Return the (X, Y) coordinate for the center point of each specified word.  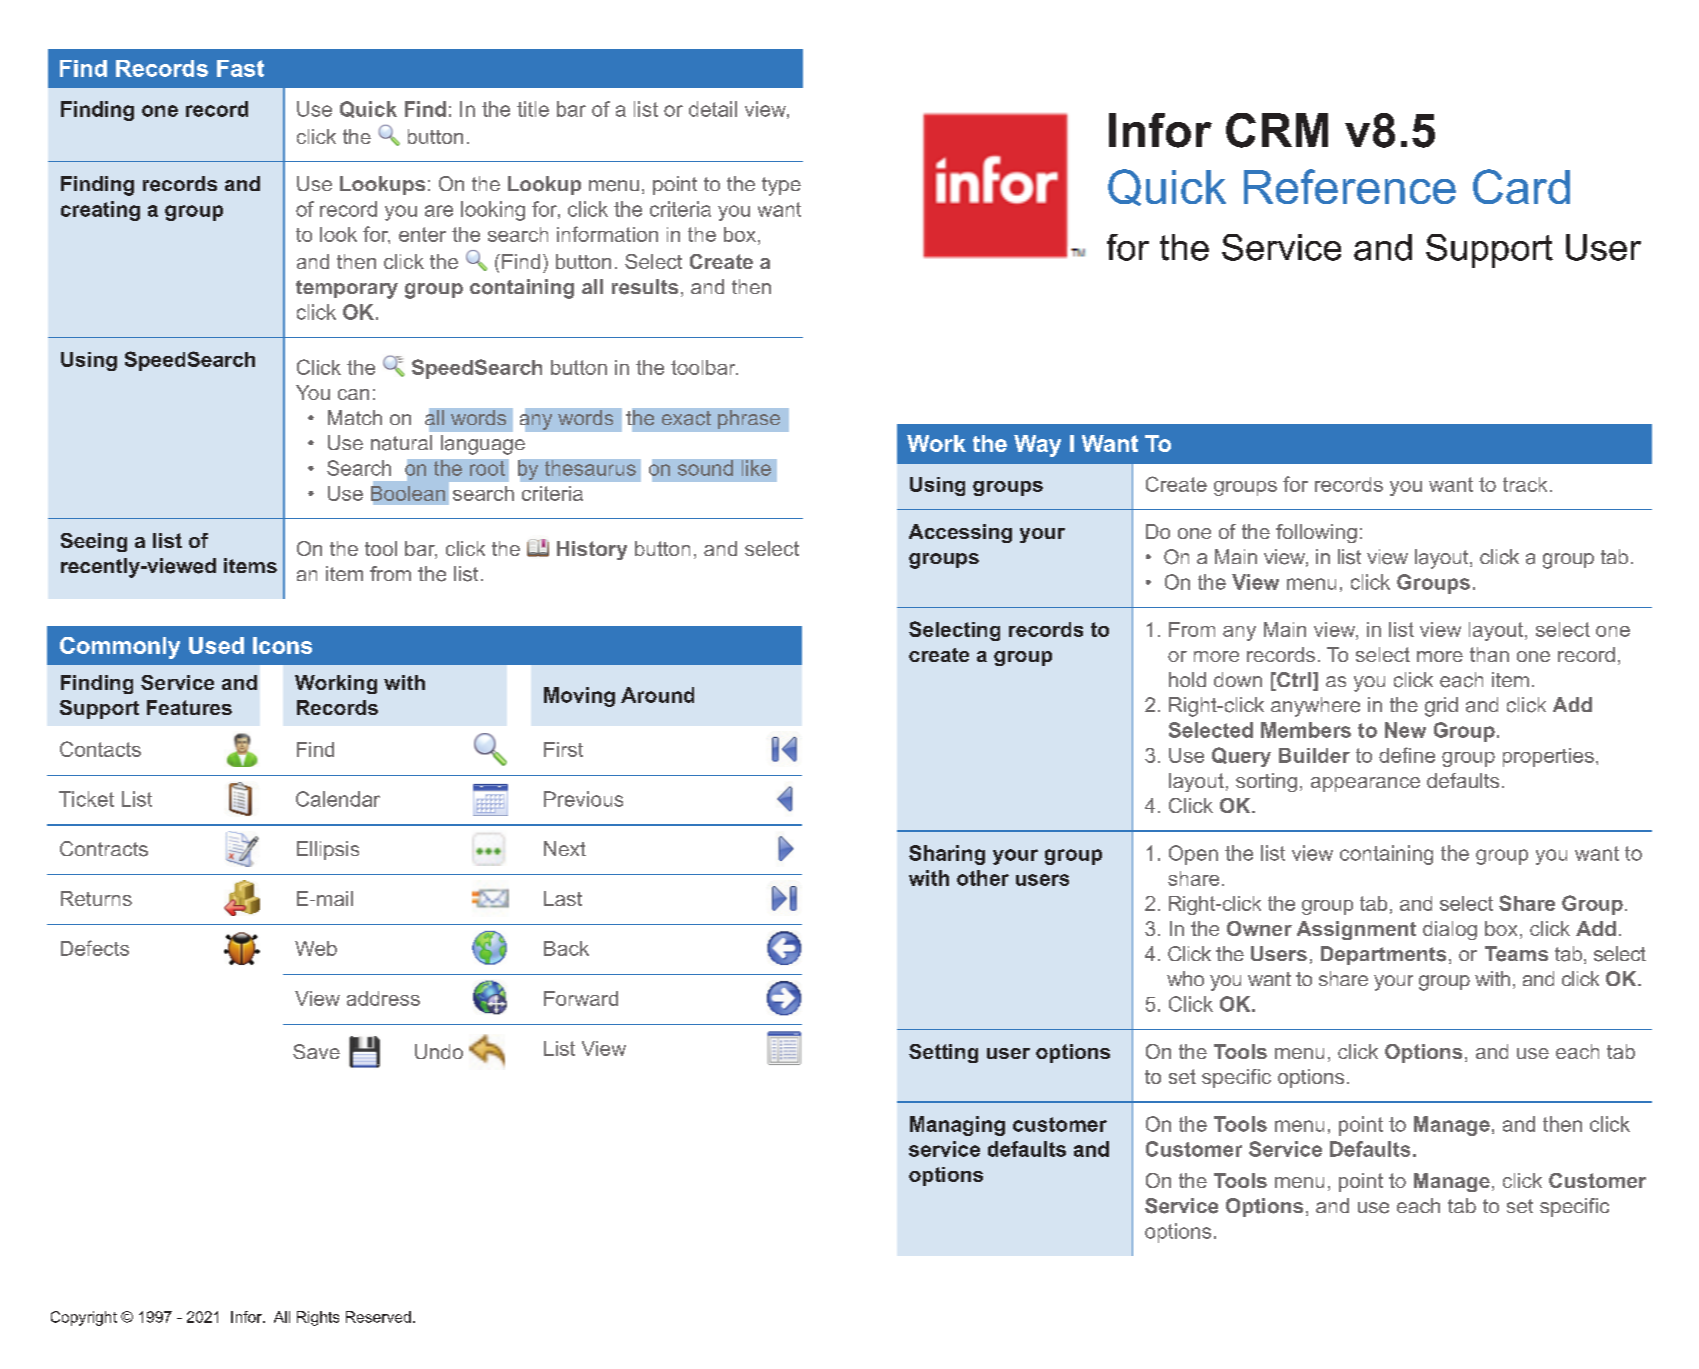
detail (713, 109)
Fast (240, 68)
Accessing (960, 533)
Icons (282, 645)
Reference (1350, 186)
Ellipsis (328, 850)
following (1316, 533)
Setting (943, 1053)
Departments (1383, 955)
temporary (347, 289)
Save (316, 1051)
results (645, 287)
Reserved (378, 1317)
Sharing (947, 855)
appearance (1365, 784)
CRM (1277, 130)
